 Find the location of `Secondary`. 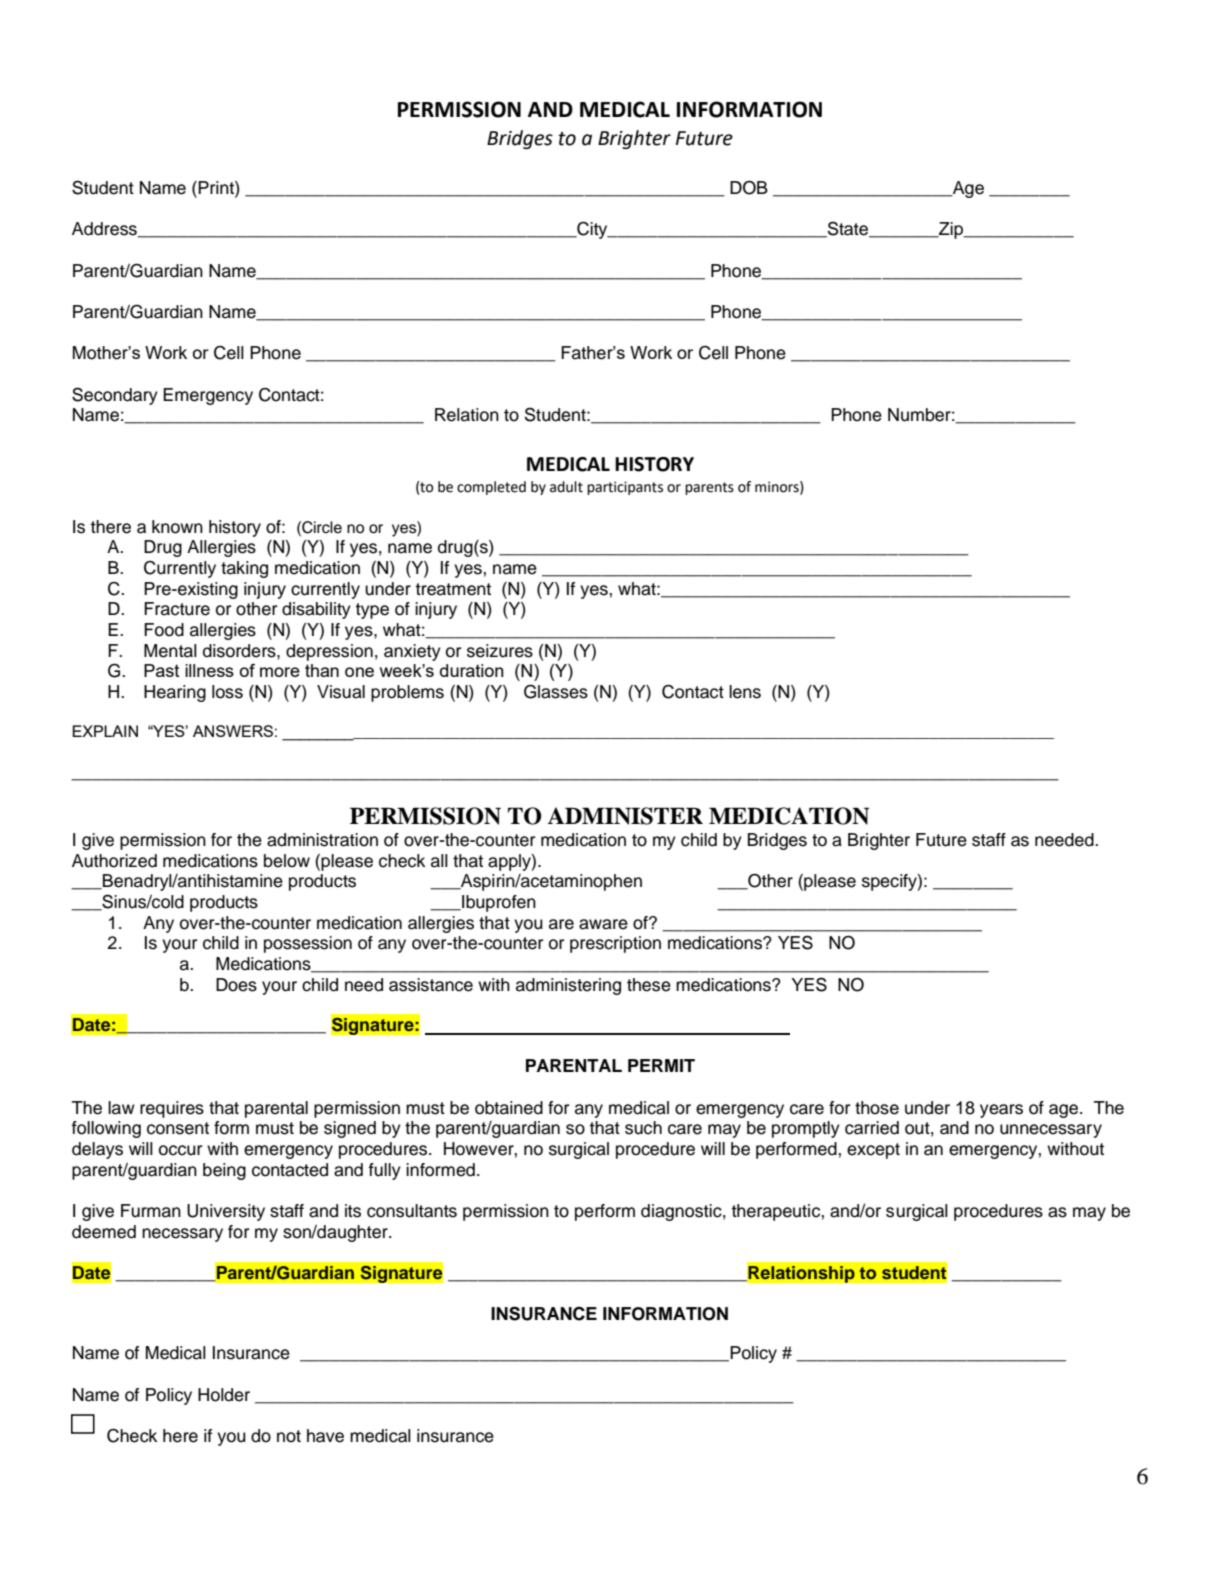

Secondary is located at coordinates (115, 396).
